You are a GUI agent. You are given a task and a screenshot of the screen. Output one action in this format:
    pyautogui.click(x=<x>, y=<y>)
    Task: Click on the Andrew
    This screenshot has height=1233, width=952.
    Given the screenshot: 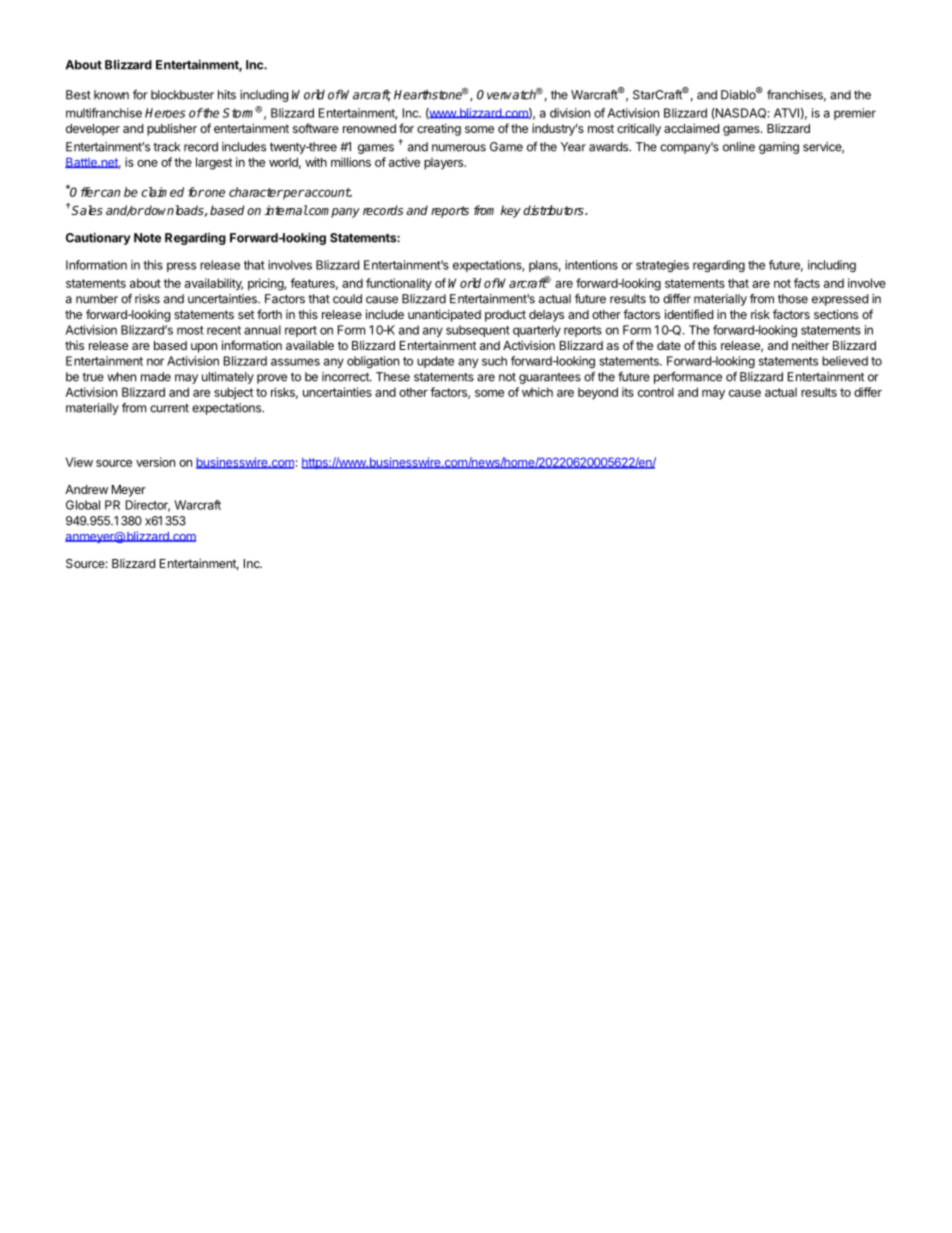 What is the action you would take?
    pyautogui.click(x=86, y=489)
